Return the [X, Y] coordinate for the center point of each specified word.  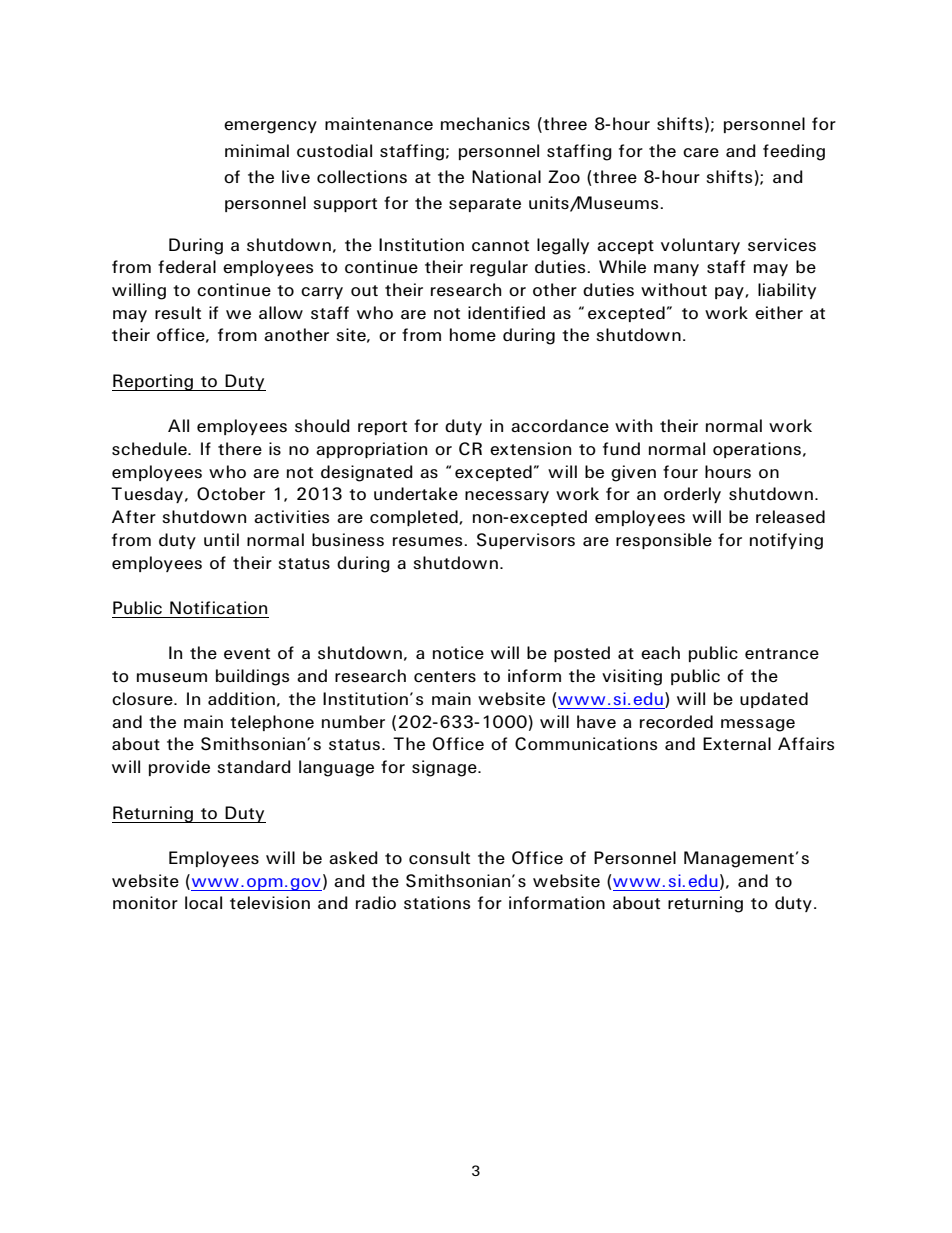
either [779, 313]
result [178, 312]
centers [445, 677]
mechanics [485, 123]
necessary [507, 497]
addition [241, 699]
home [473, 335]
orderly [692, 495]
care [701, 152]
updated [774, 700]
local [203, 903]
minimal [257, 150]
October [231, 494]
